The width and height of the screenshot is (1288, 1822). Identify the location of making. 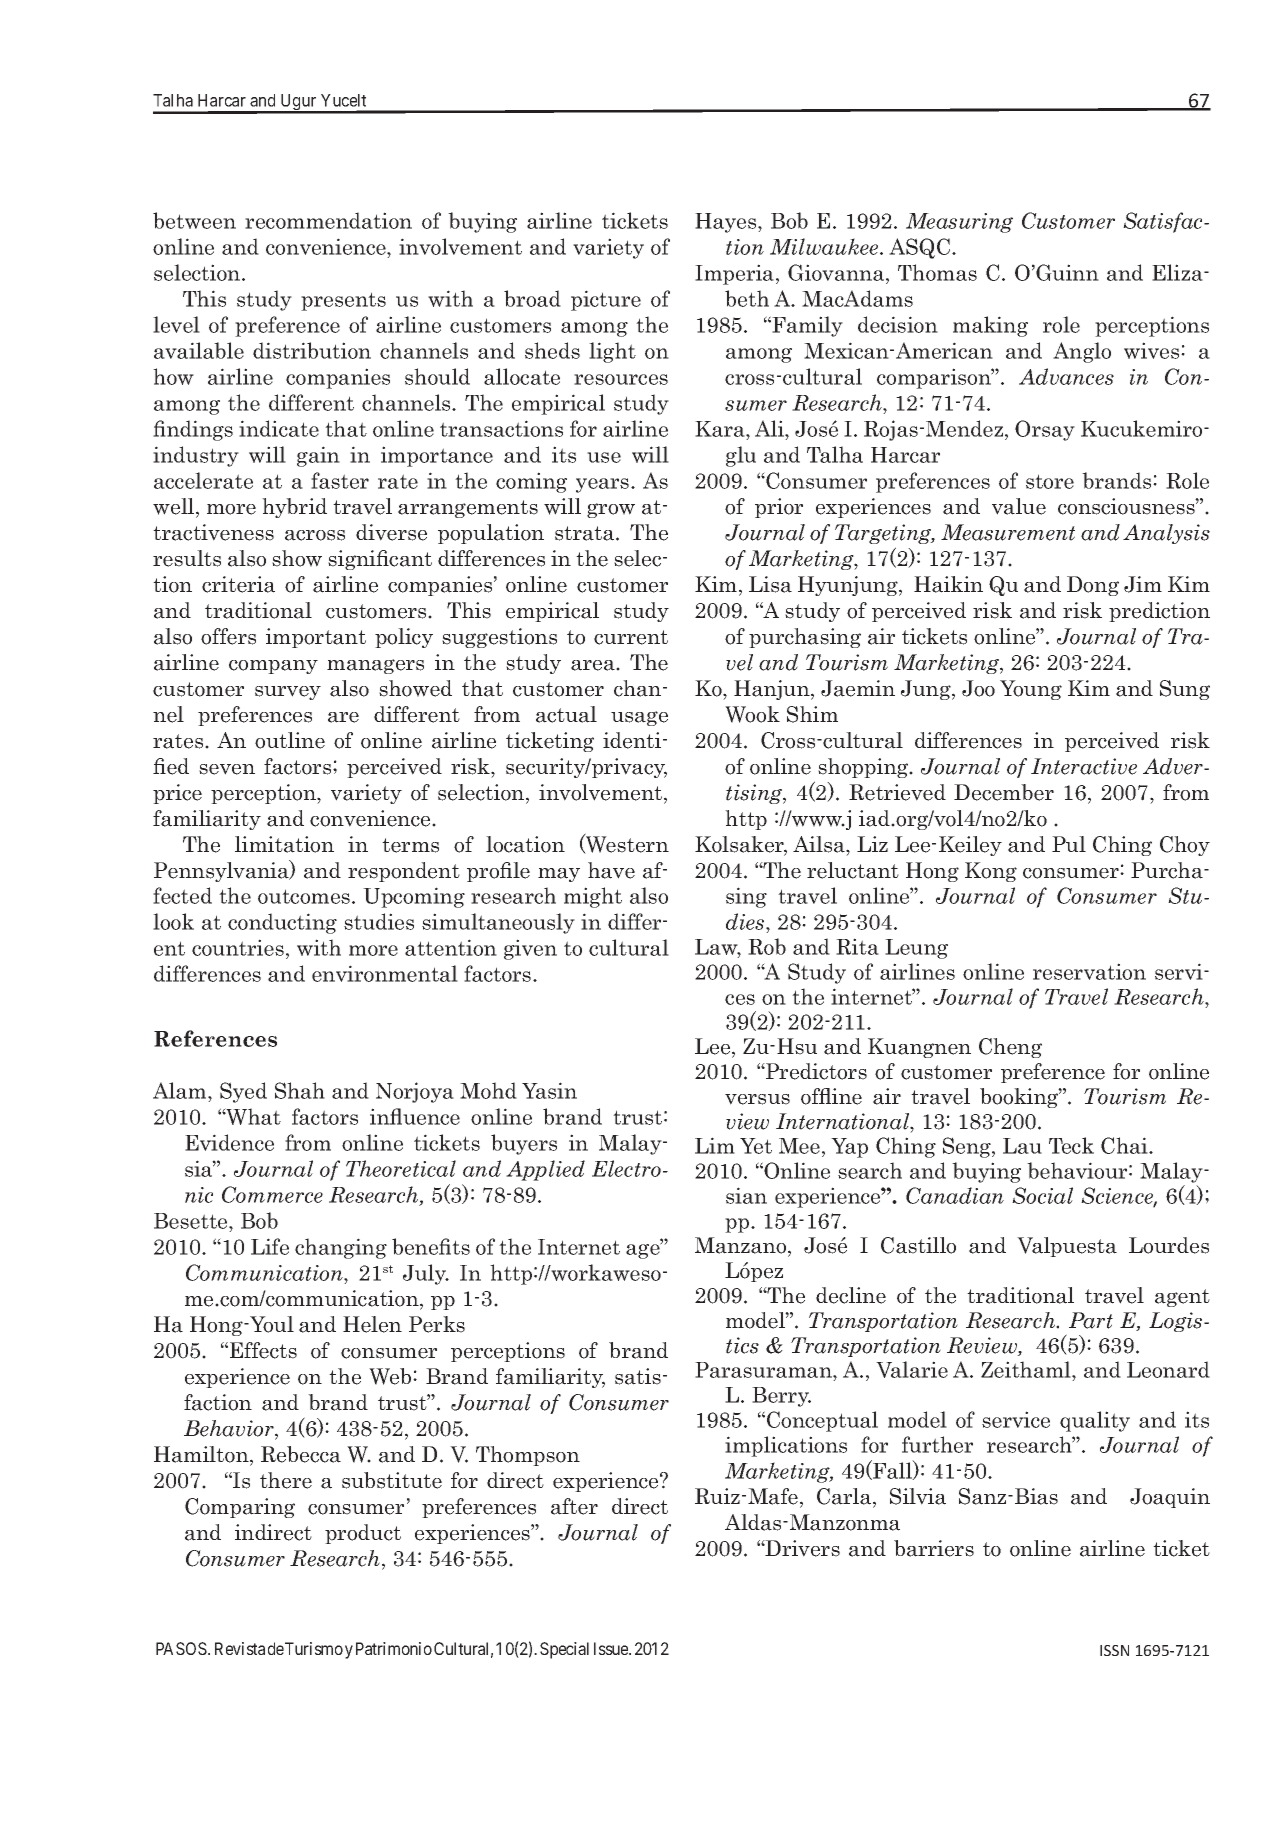
(990, 326).
